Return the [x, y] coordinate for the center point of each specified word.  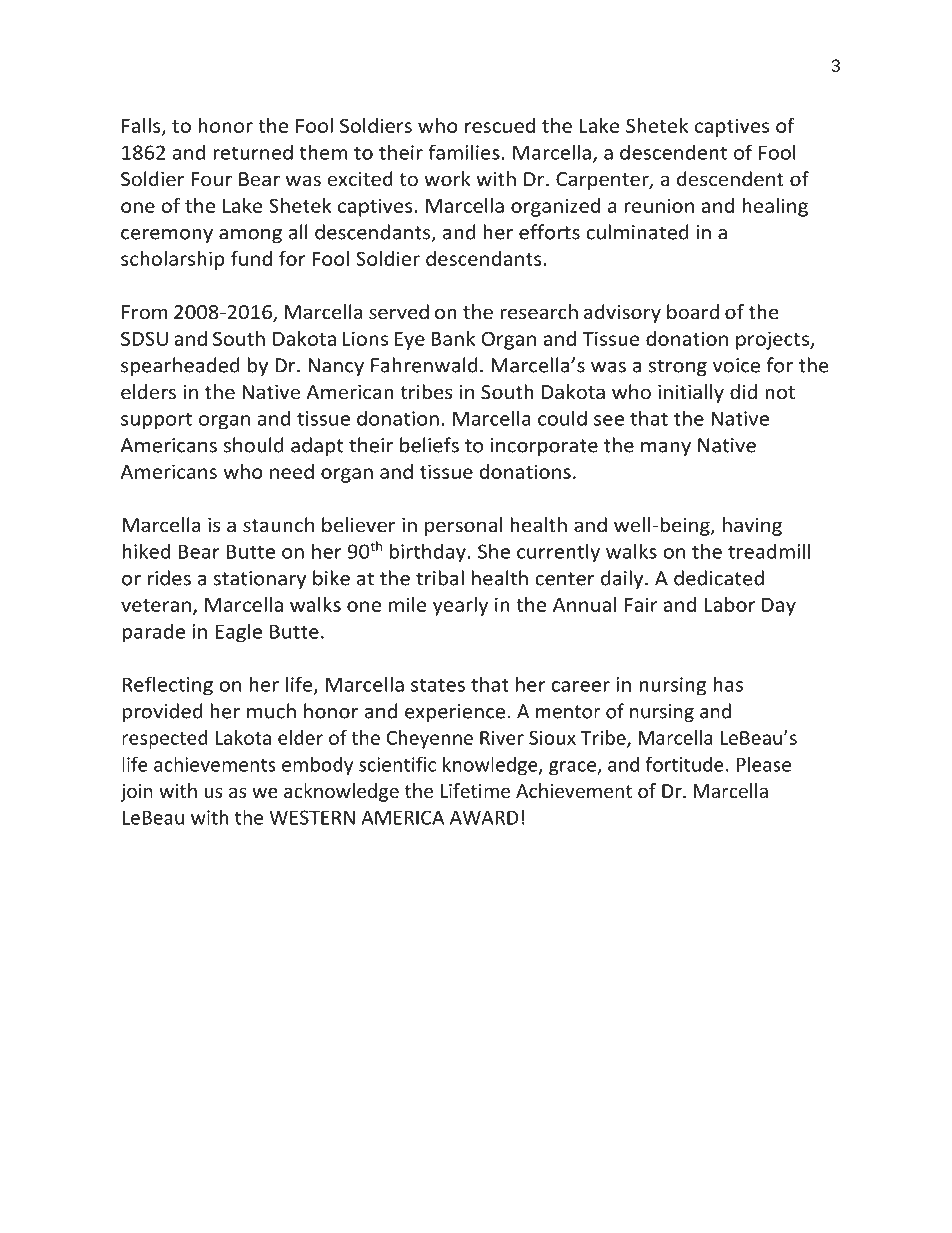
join [136, 793]
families [464, 152]
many [666, 449]
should [254, 445]
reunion [659, 205]
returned [253, 152]
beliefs [429, 445]
